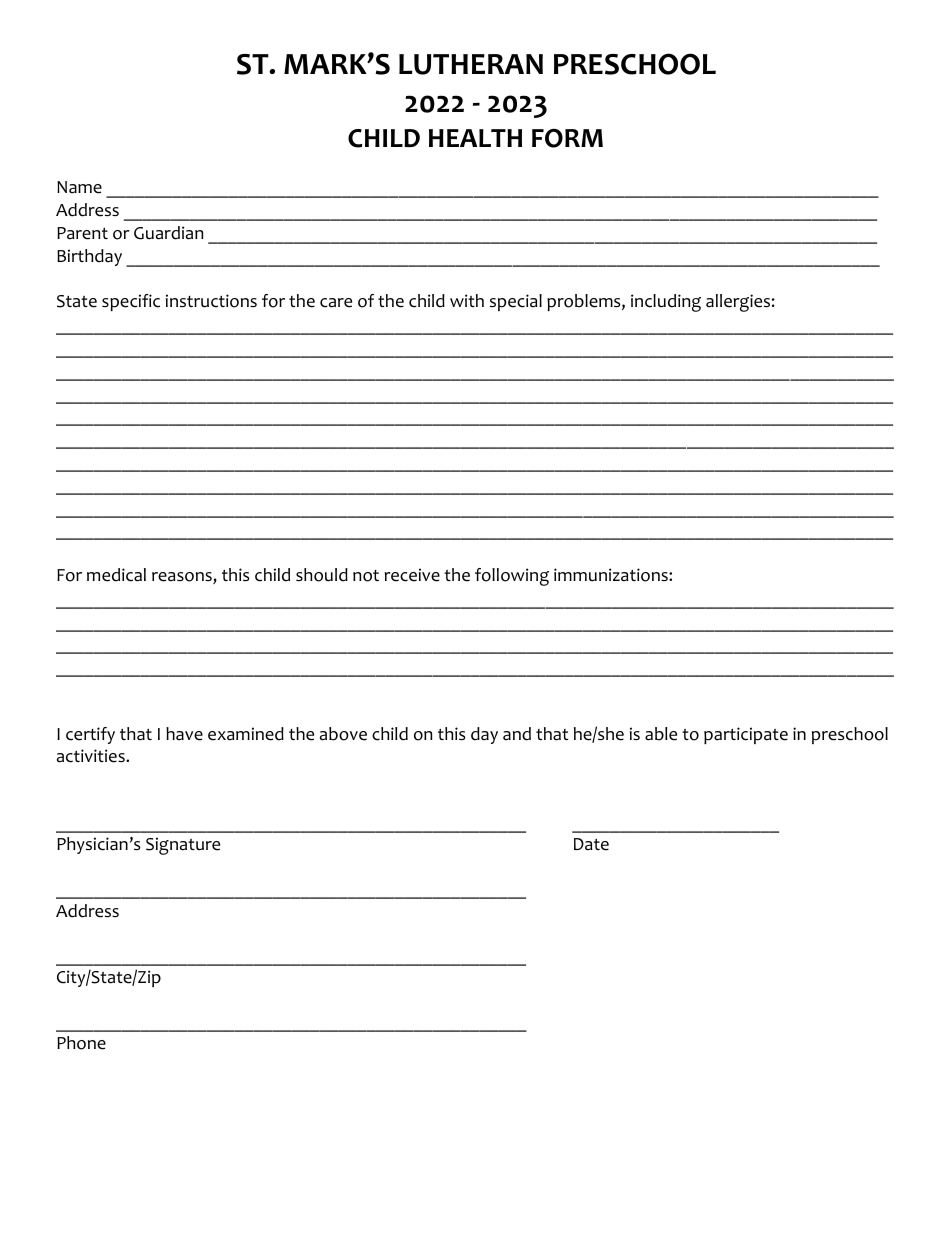 This screenshot has width=952, height=1233. I want to click on Name, so click(79, 187).
